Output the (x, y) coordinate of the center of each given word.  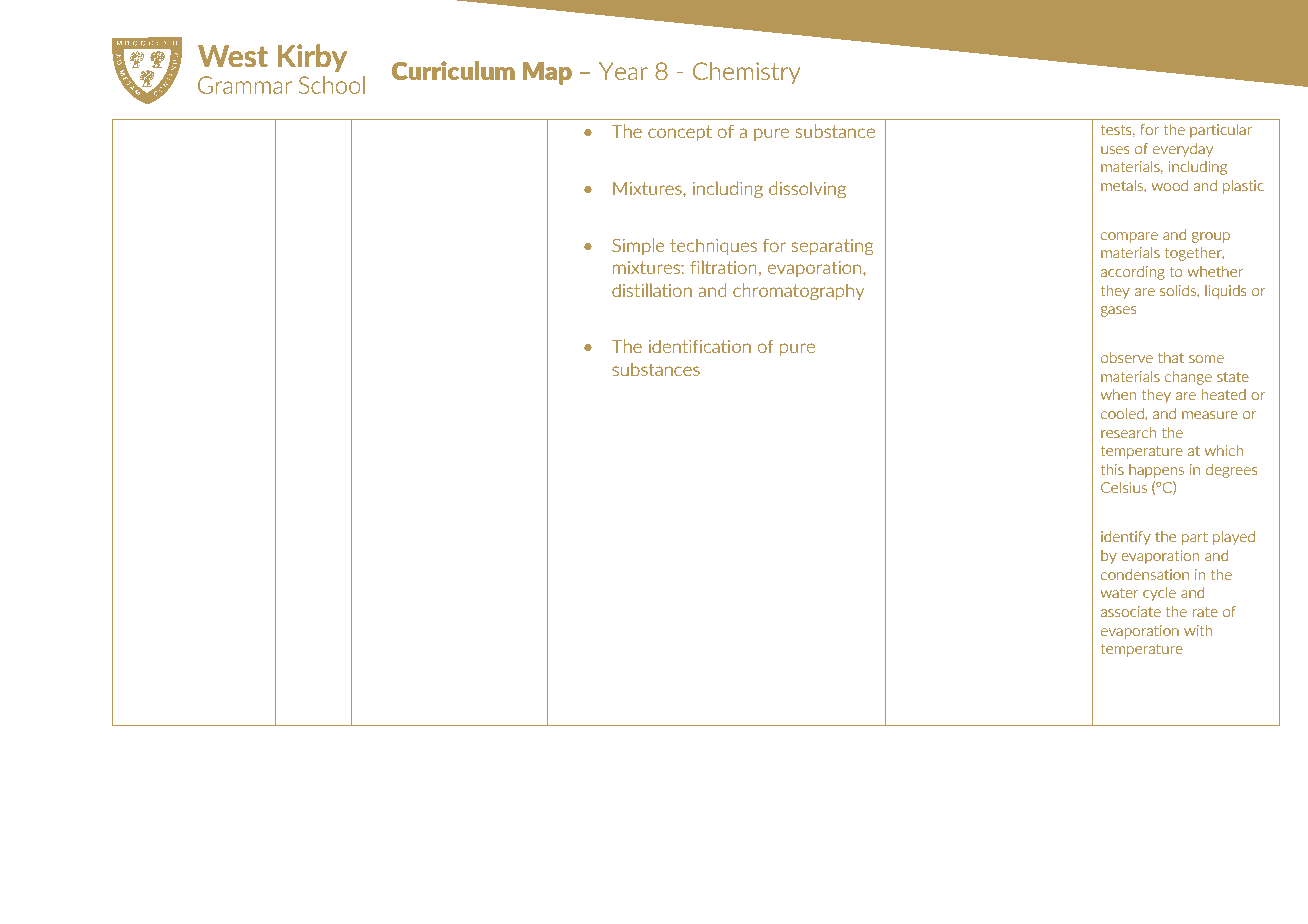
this (1112, 469)
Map (547, 73)
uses (1115, 150)
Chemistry (746, 73)
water (1120, 593)
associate (1131, 611)
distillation (652, 290)
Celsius (1124, 487)
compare (1129, 237)
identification (700, 346)
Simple (638, 246)
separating (833, 247)
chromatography (798, 292)
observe (1127, 357)
